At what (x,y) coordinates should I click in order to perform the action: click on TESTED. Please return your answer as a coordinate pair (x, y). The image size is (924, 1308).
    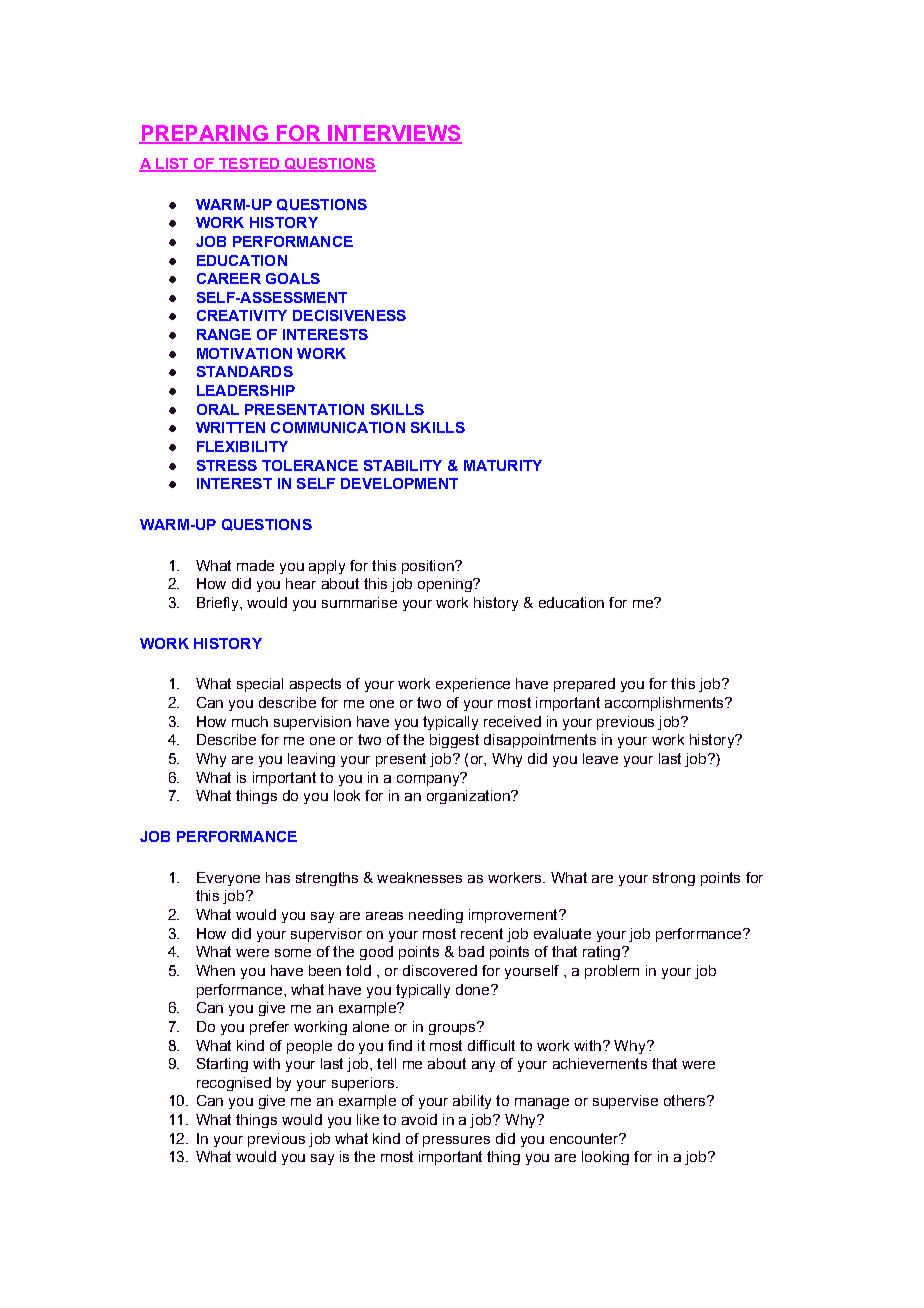
    Looking at the image, I should click on (249, 165).
